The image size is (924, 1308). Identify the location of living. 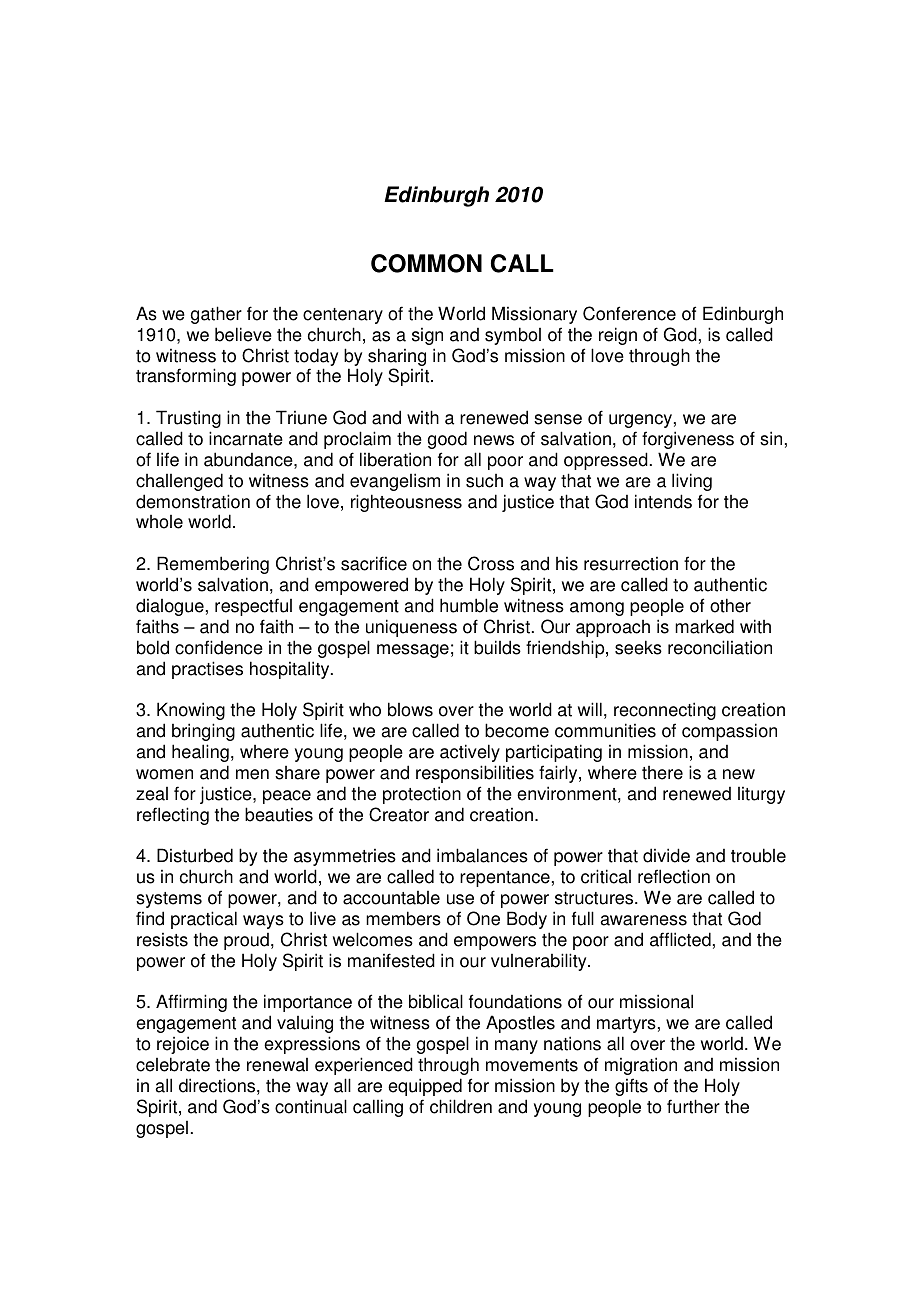
(692, 482).
